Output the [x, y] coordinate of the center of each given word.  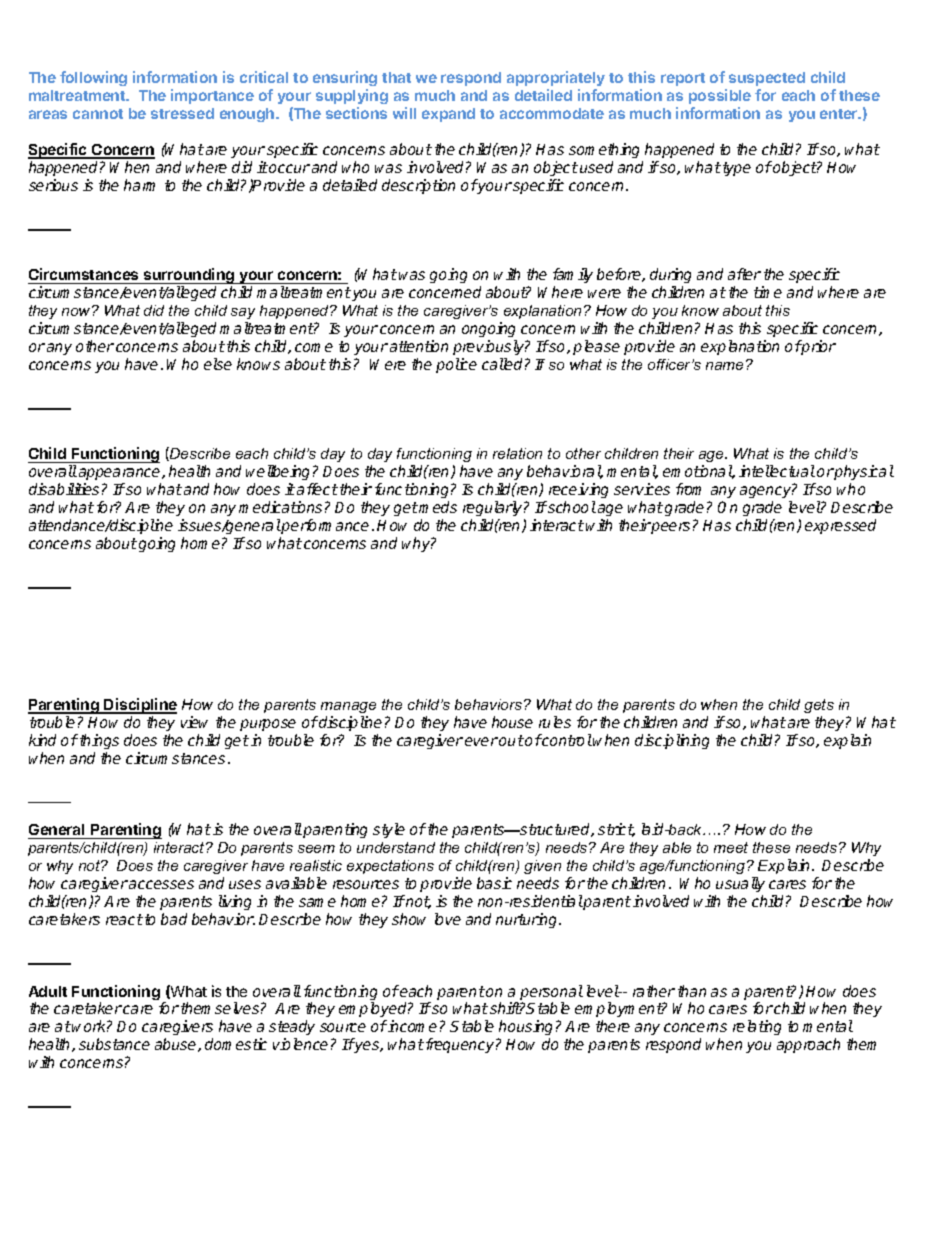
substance [114, 1044]
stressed [182, 113]
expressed [840, 526]
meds [438, 507]
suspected [767, 81]
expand [448, 115]
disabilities [64, 489]
